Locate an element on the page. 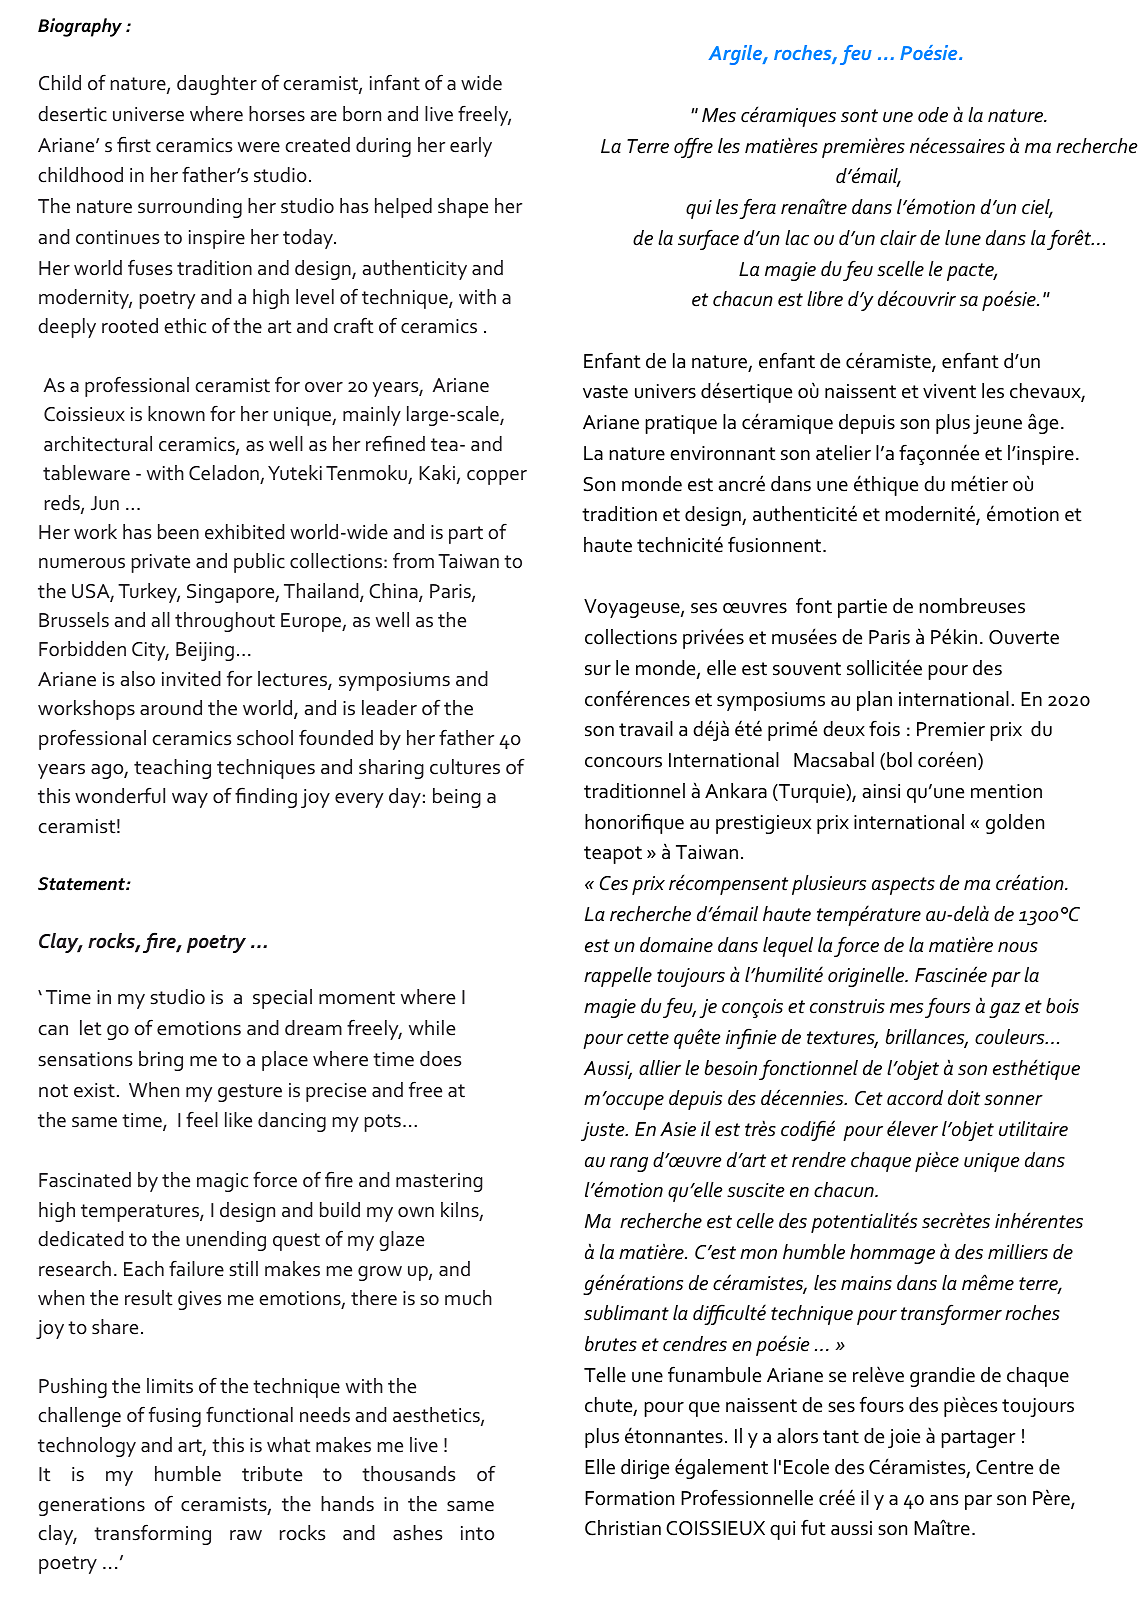  sont is located at coordinates (859, 116).
